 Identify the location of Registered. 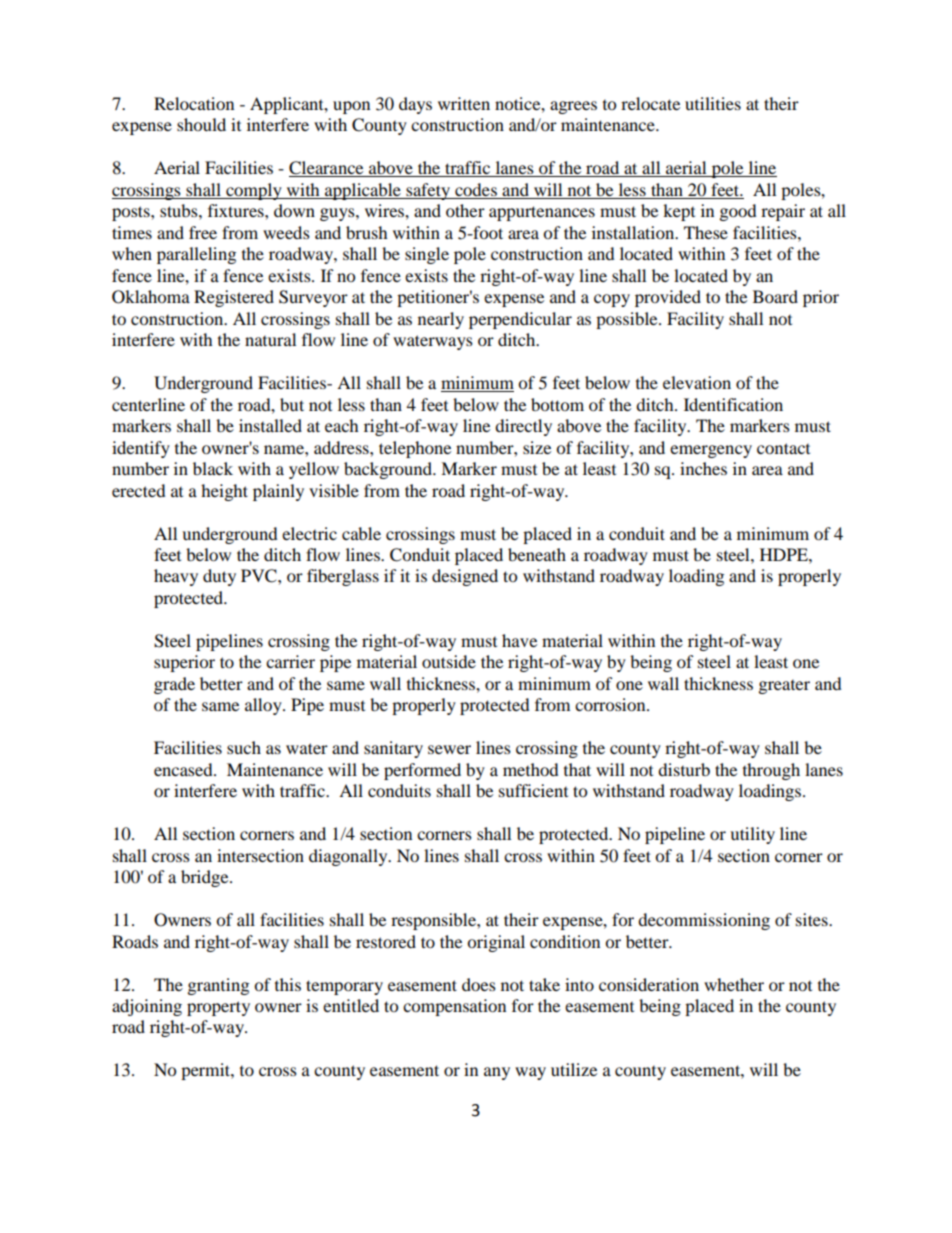
(234, 298).
